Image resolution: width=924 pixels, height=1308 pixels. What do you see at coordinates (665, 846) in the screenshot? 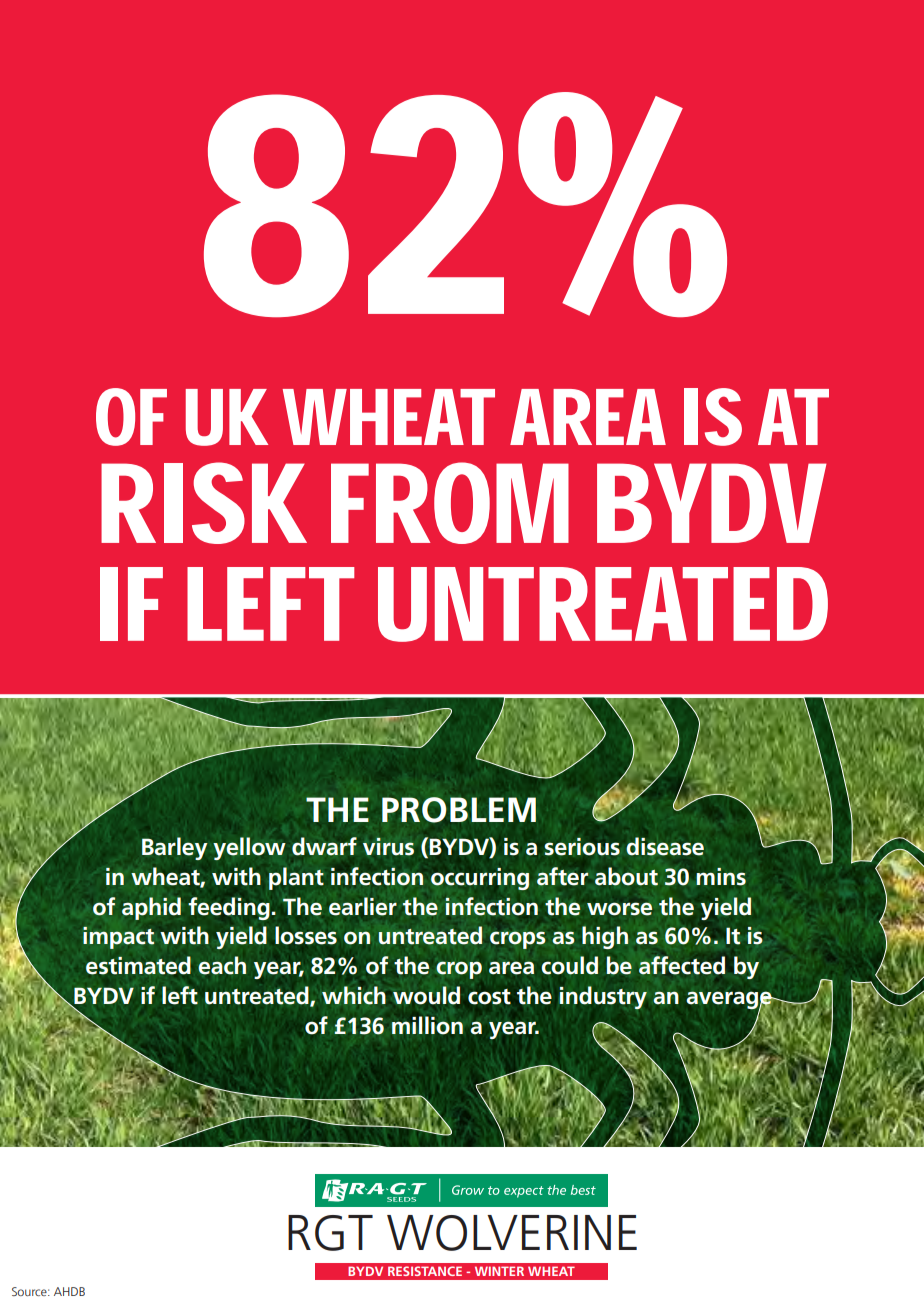
I see `disease` at bounding box center [665, 846].
